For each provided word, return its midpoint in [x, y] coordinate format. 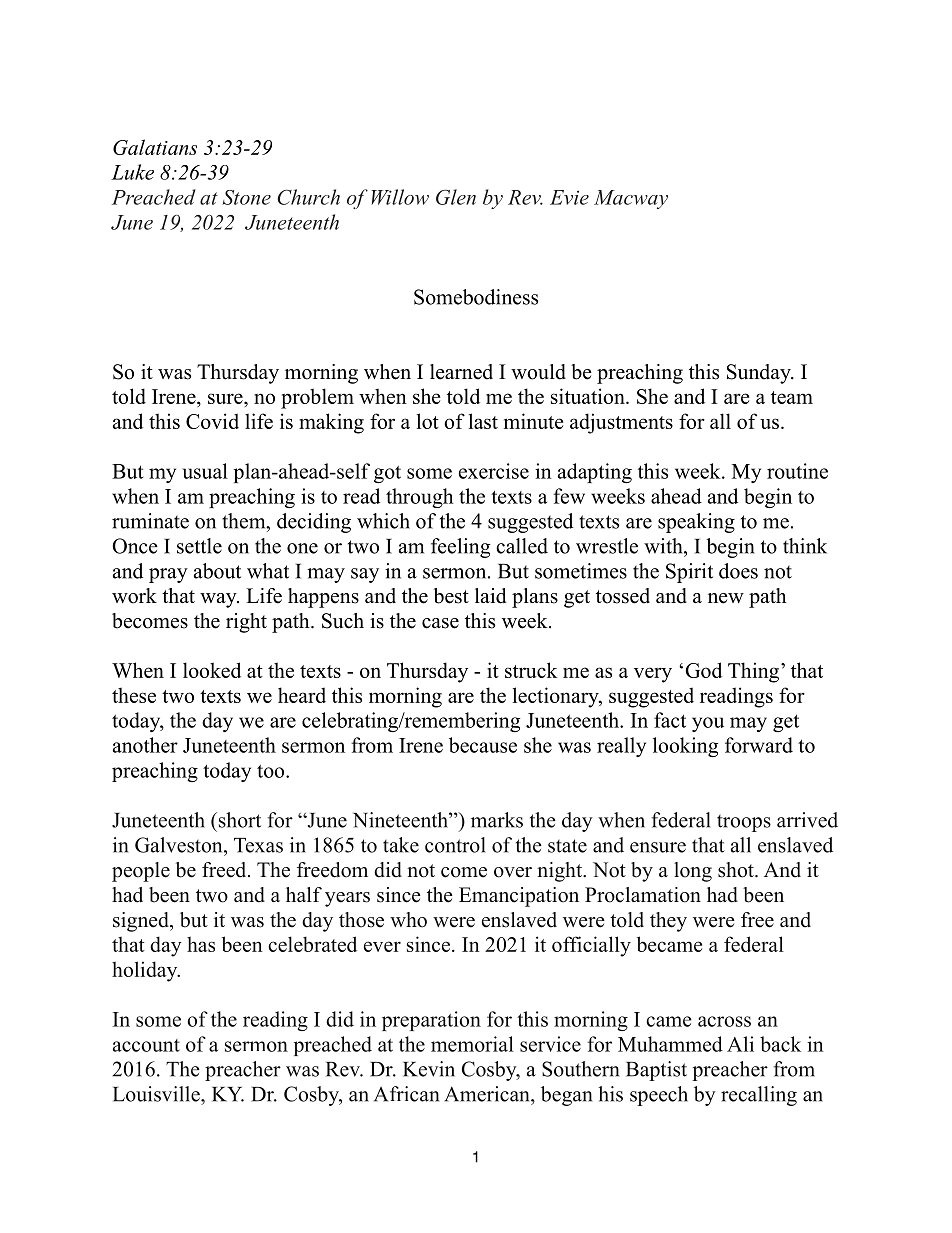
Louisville [157, 1094]
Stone [247, 197]
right [246, 623]
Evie [569, 197]
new [726, 598]
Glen [456, 197]
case [440, 623]
